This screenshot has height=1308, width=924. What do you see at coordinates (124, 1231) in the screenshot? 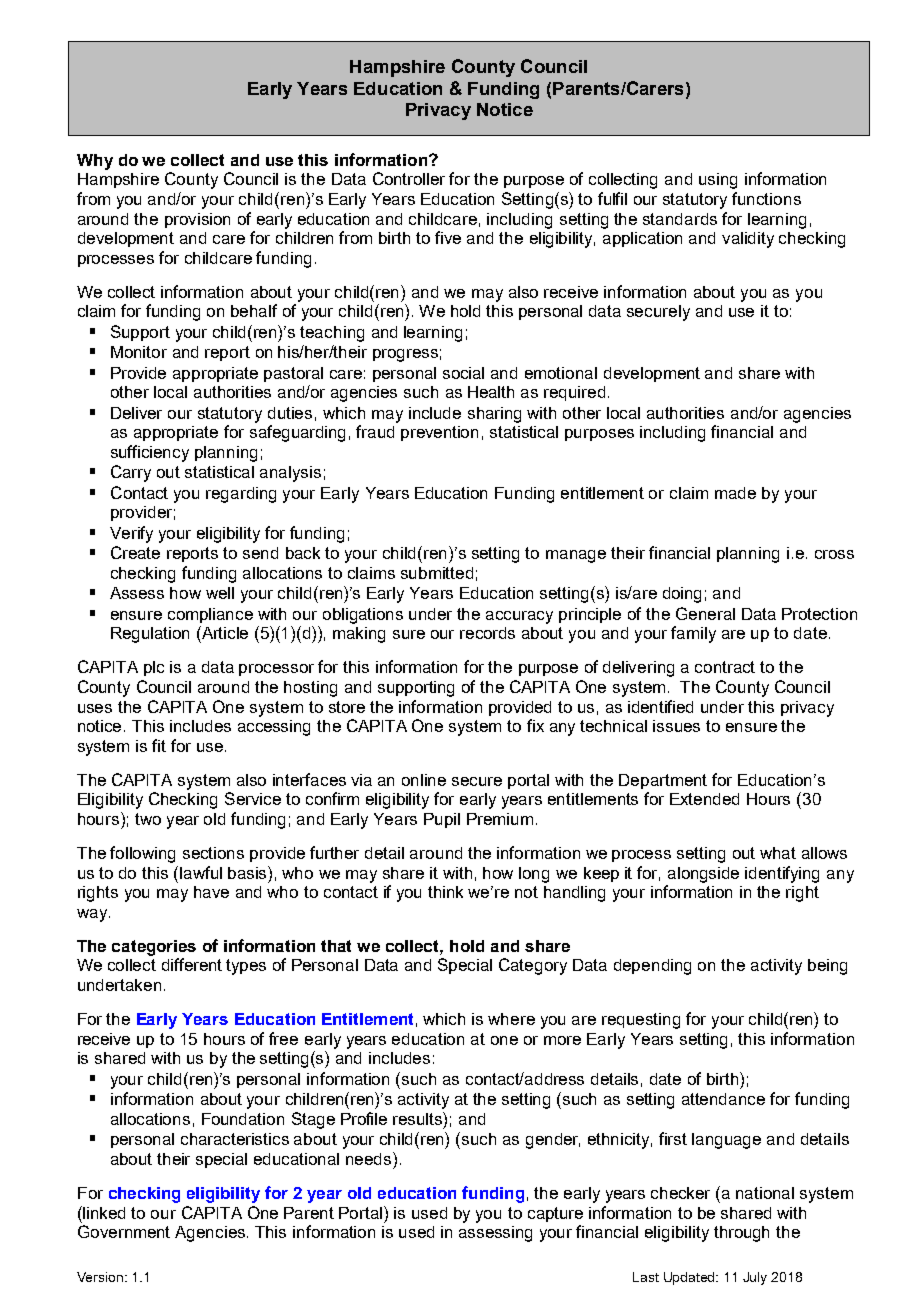
I see `Government` at bounding box center [124, 1231].
